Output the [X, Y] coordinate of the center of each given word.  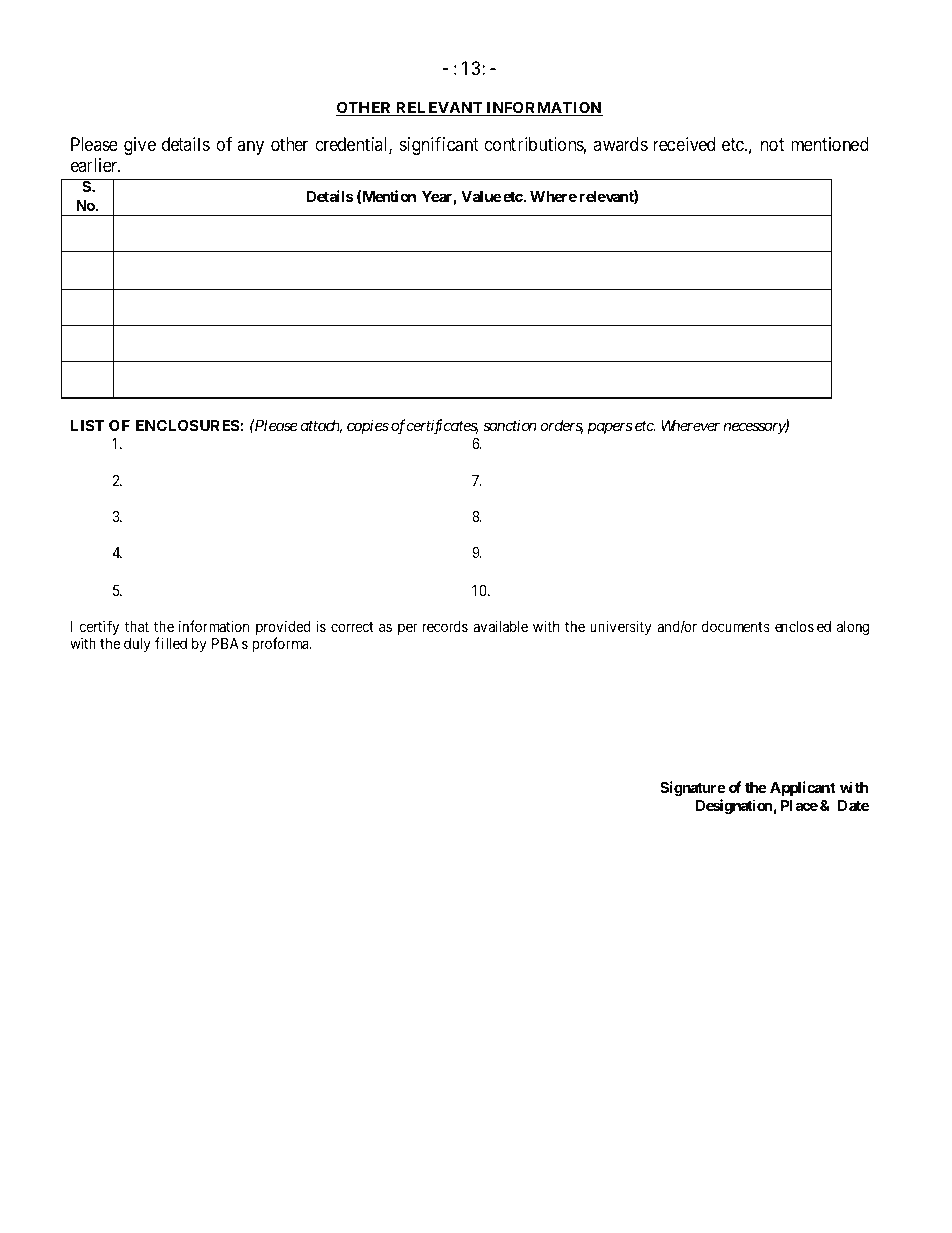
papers [610, 428]
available [500, 626]
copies [368, 426]
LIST [87, 425]
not [772, 145]
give [140, 146]
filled [171, 643]
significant [439, 146]
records [445, 626]
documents [736, 626]
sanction [510, 425]
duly [137, 645]
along [853, 628]
